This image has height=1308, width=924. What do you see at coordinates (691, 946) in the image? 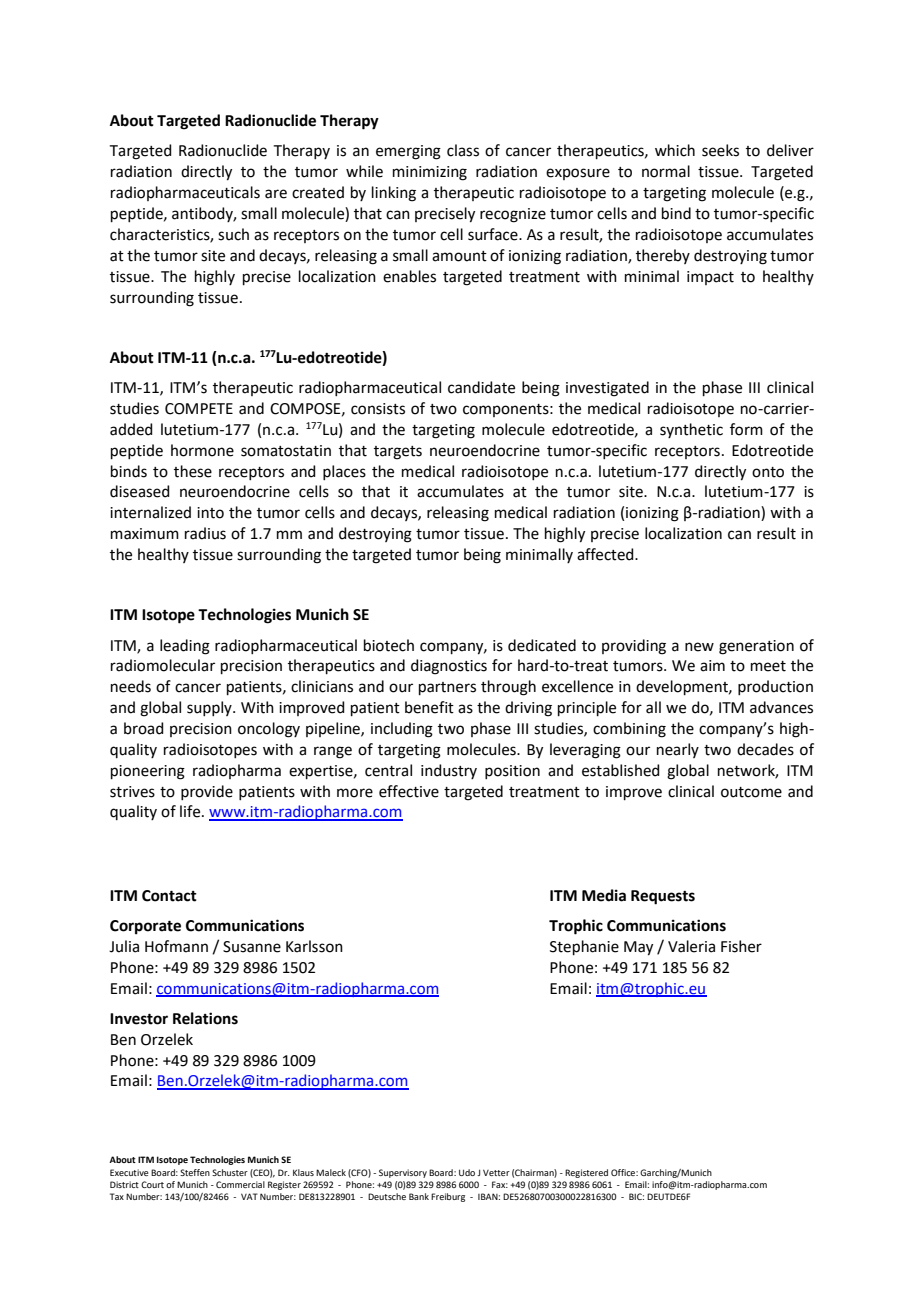
I see `Valeria` at bounding box center [691, 946].
